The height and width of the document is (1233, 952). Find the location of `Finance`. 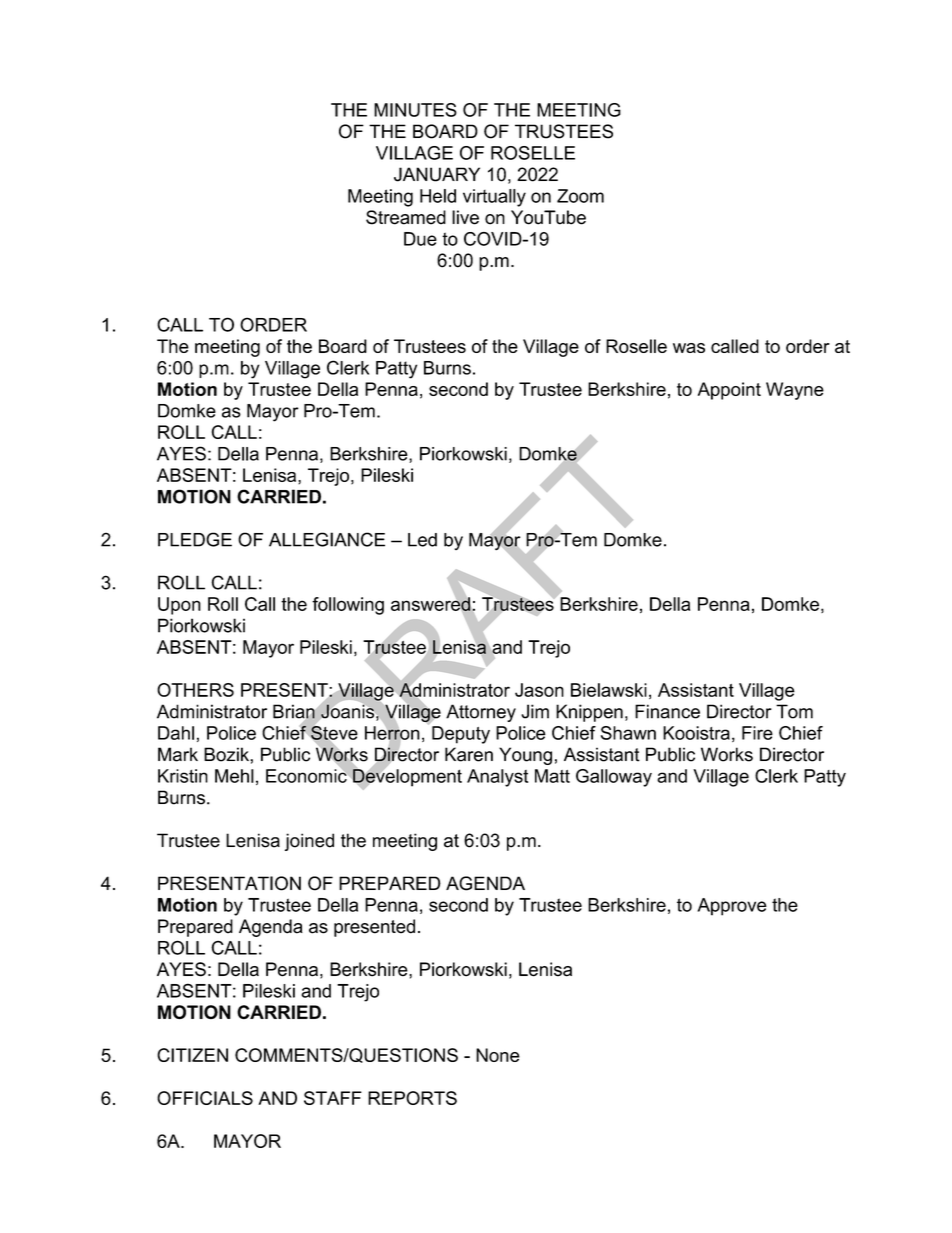

Finance is located at coordinates (667, 711).
